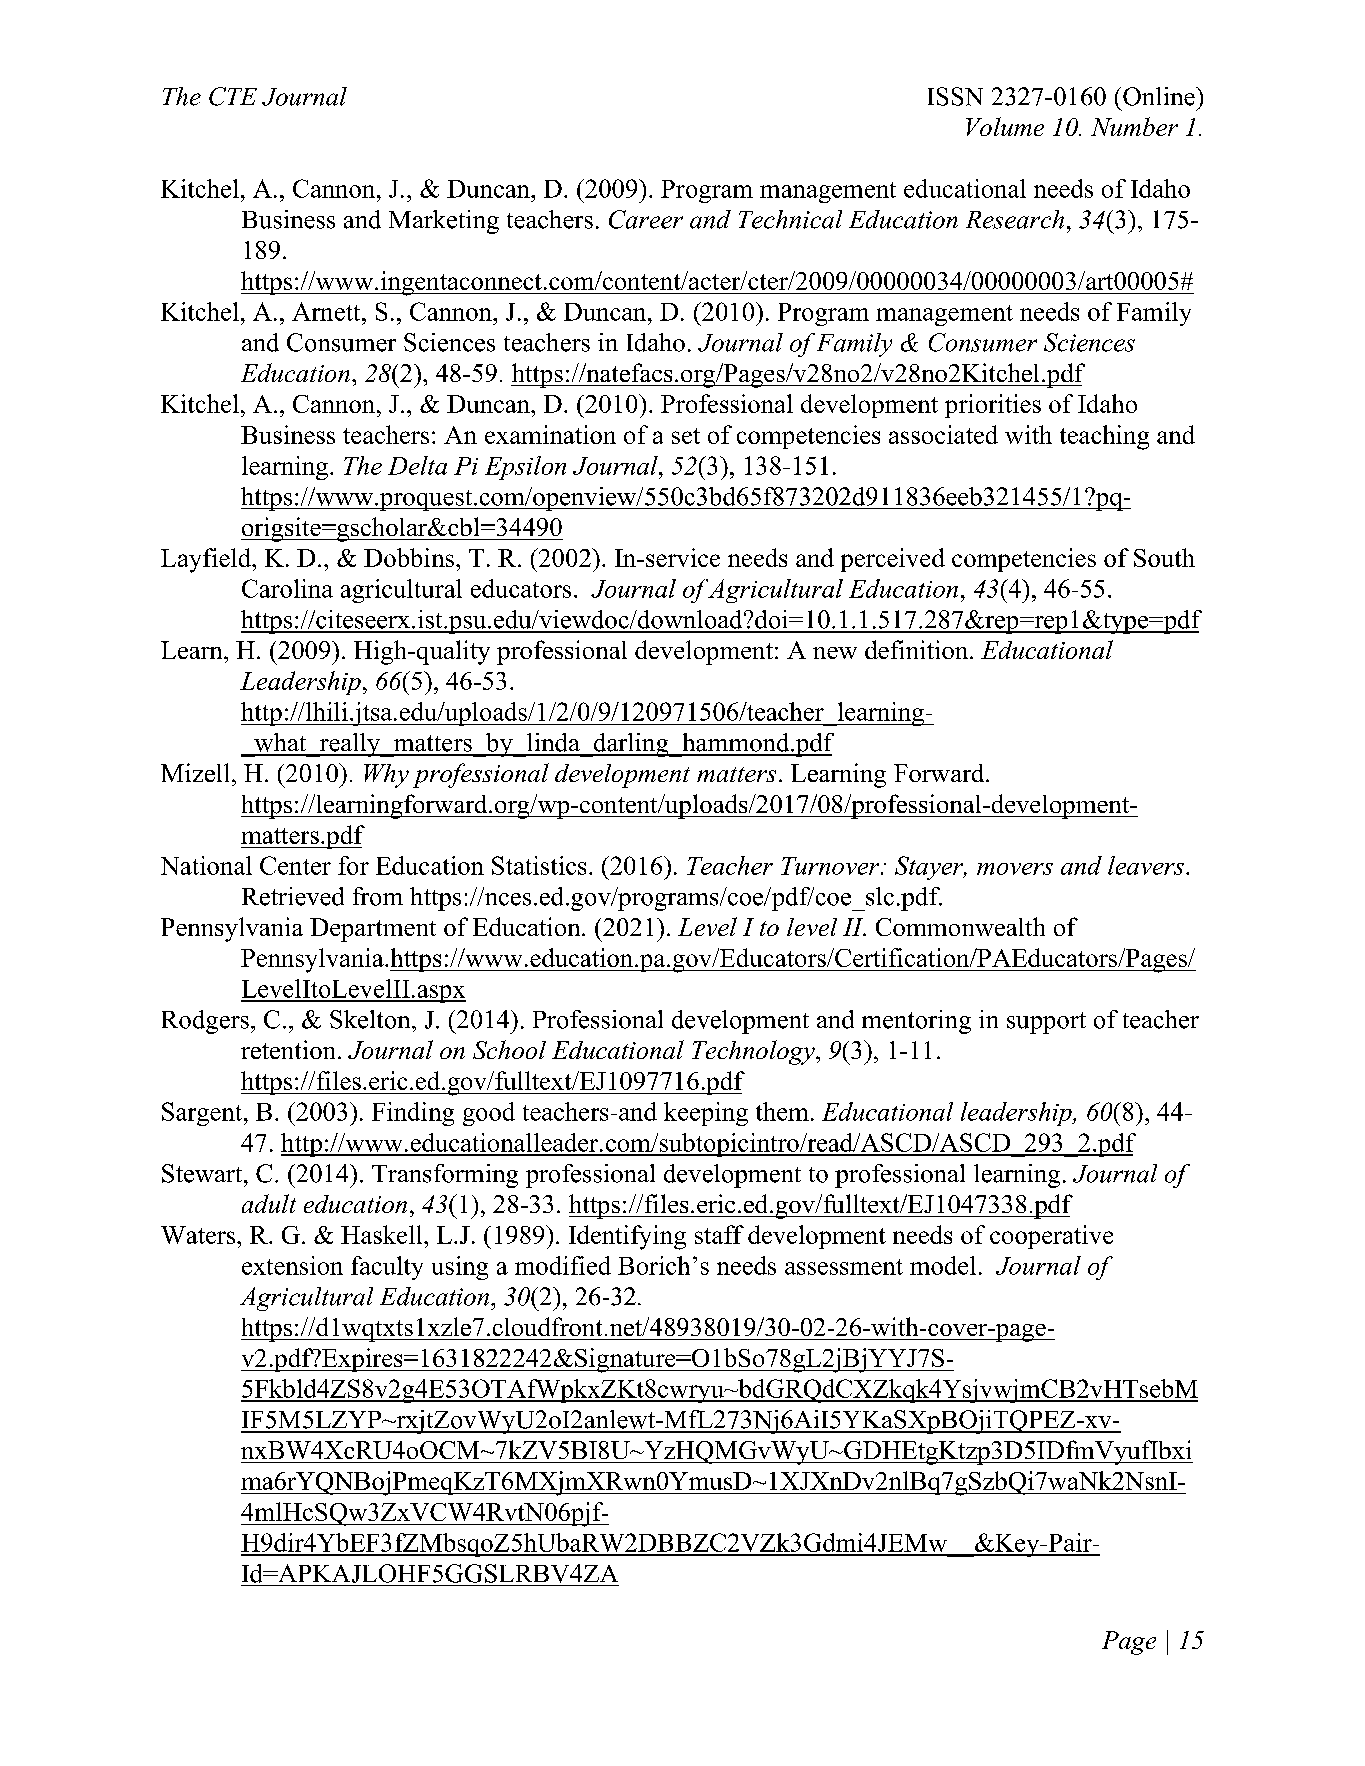 The image size is (1365, 1766). I want to click on Career, so click(646, 219).
